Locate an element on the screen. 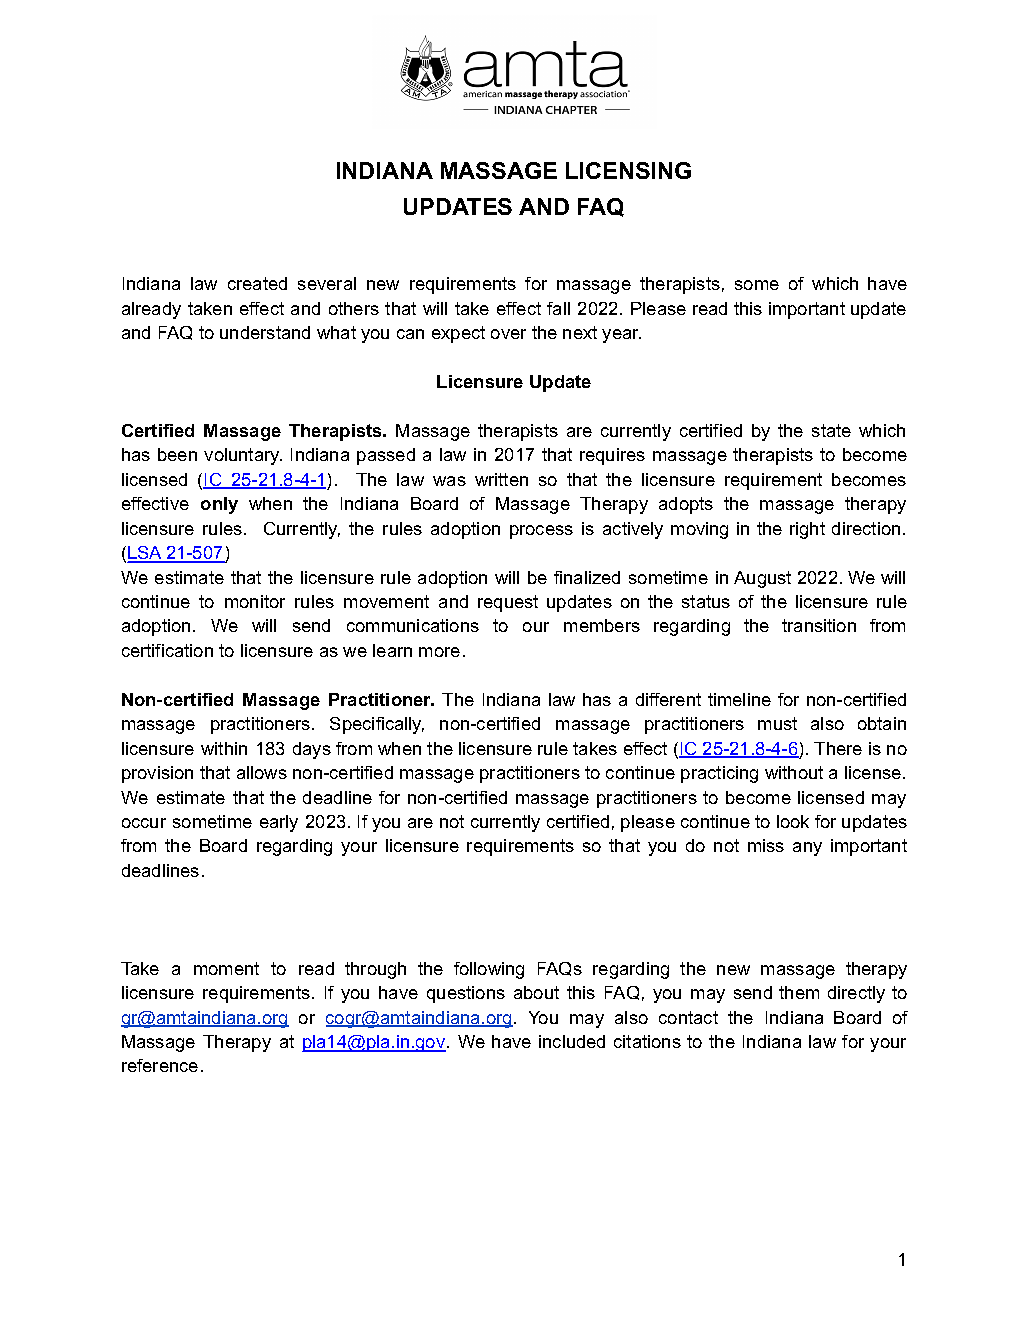 The height and width of the screenshot is (1331, 1029). voluntary is located at coordinates (243, 456).
